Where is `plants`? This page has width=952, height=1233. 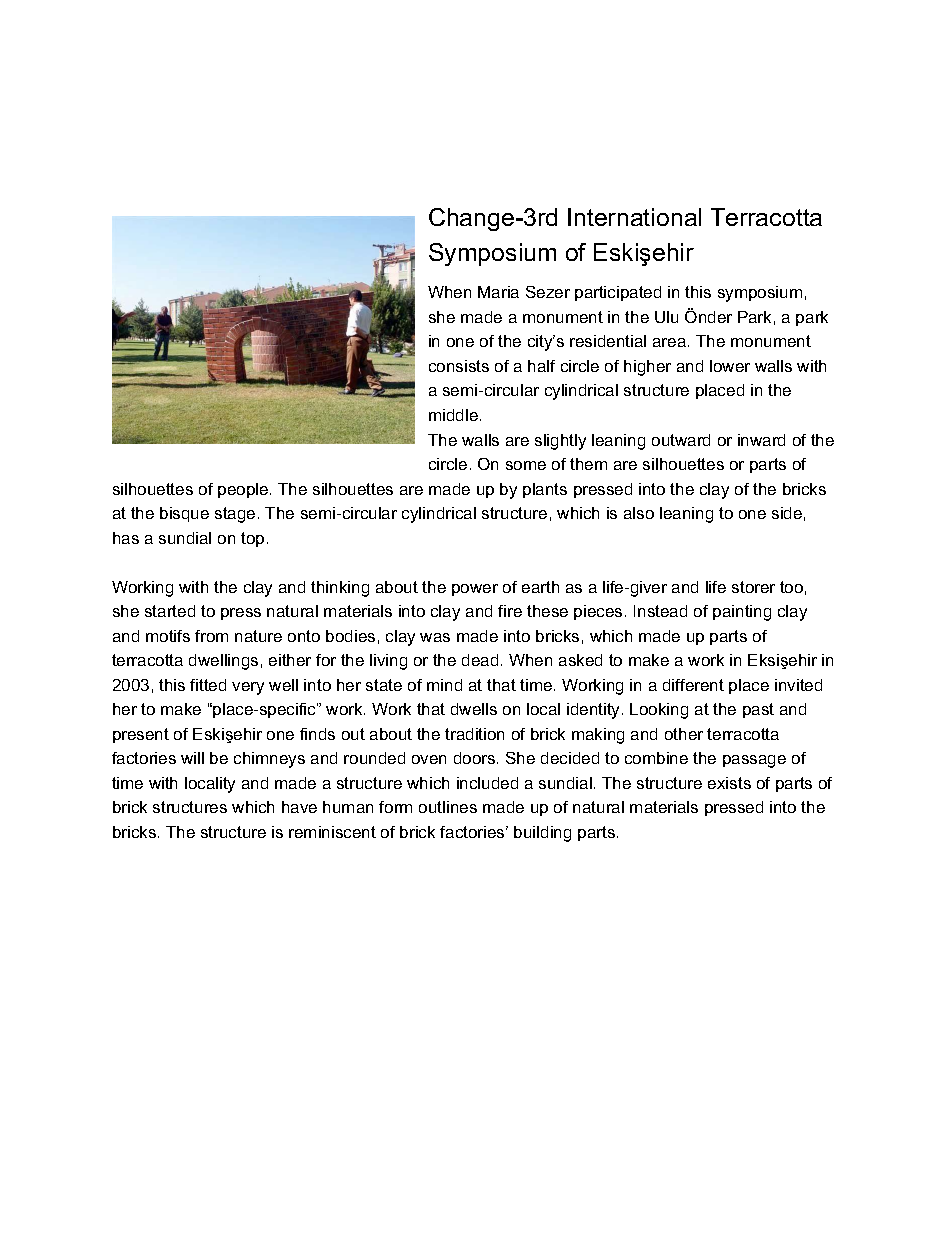 plants is located at coordinates (545, 490).
